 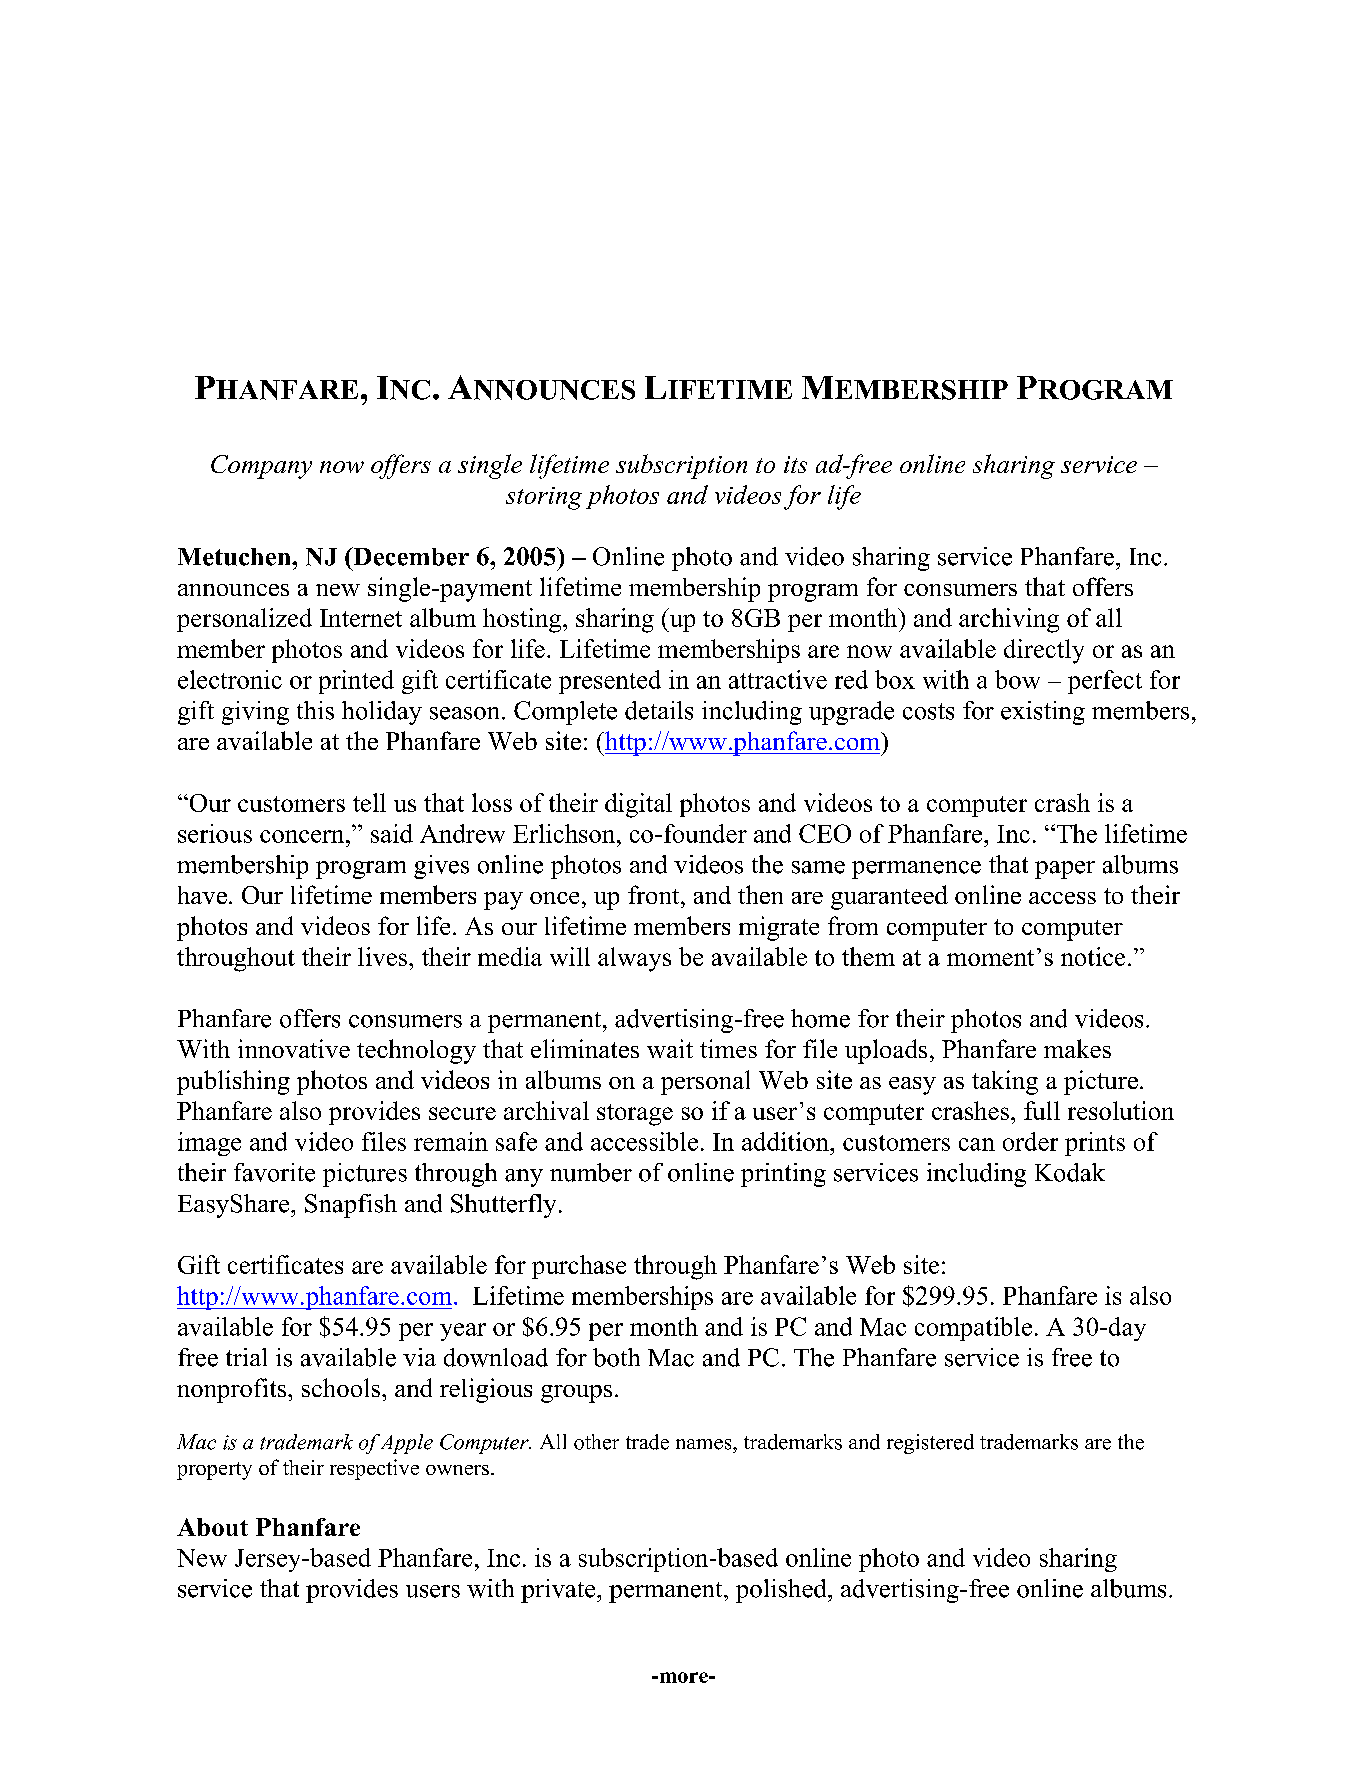 What do you see at coordinates (973, 1329) in the document?
I see `compatible` at bounding box center [973, 1329].
